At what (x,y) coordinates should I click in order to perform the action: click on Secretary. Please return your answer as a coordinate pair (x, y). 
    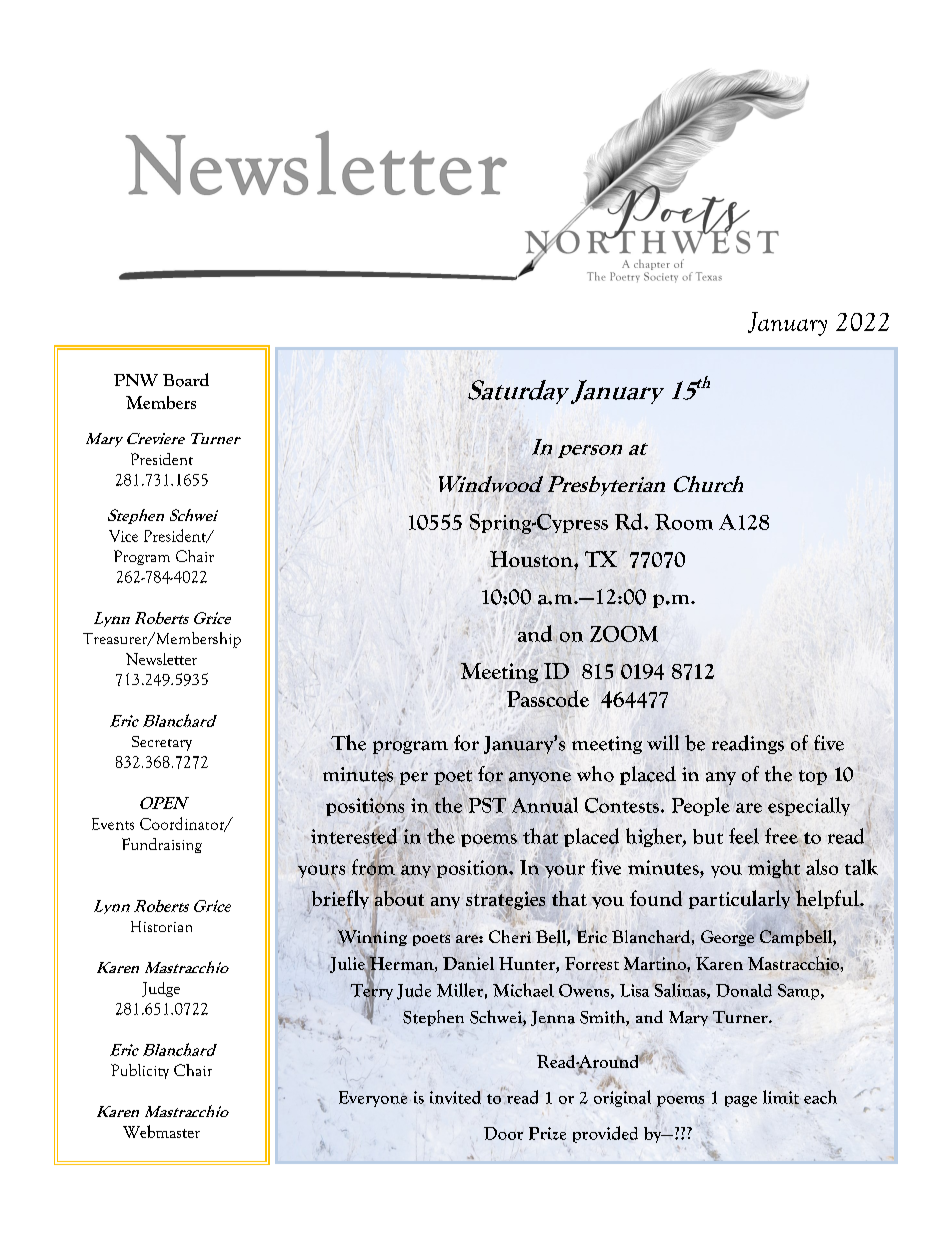
    Looking at the image, I should click on (162, 743).
